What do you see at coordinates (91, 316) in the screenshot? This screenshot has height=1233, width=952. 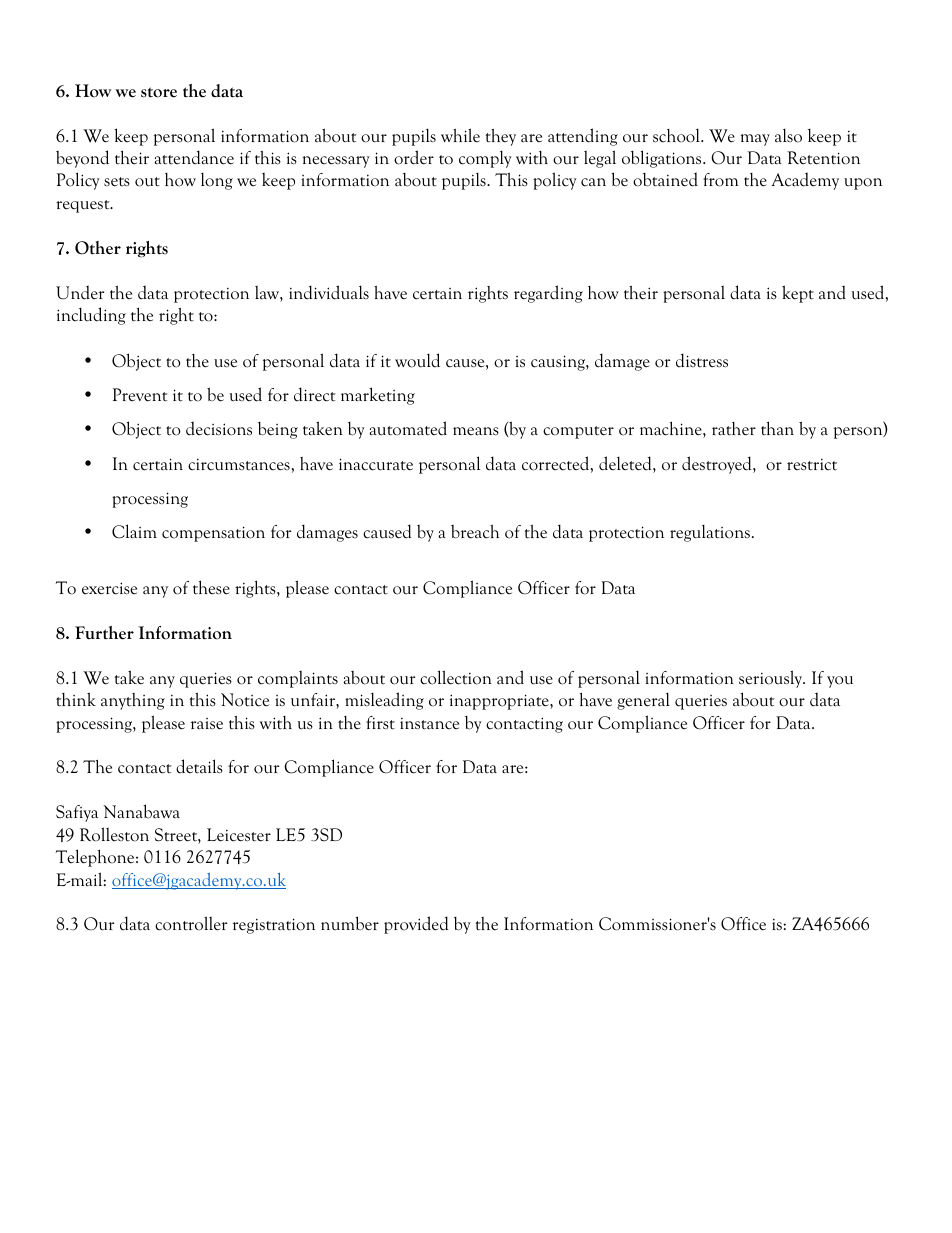 I see `including` at bounding box center [91, 316].
